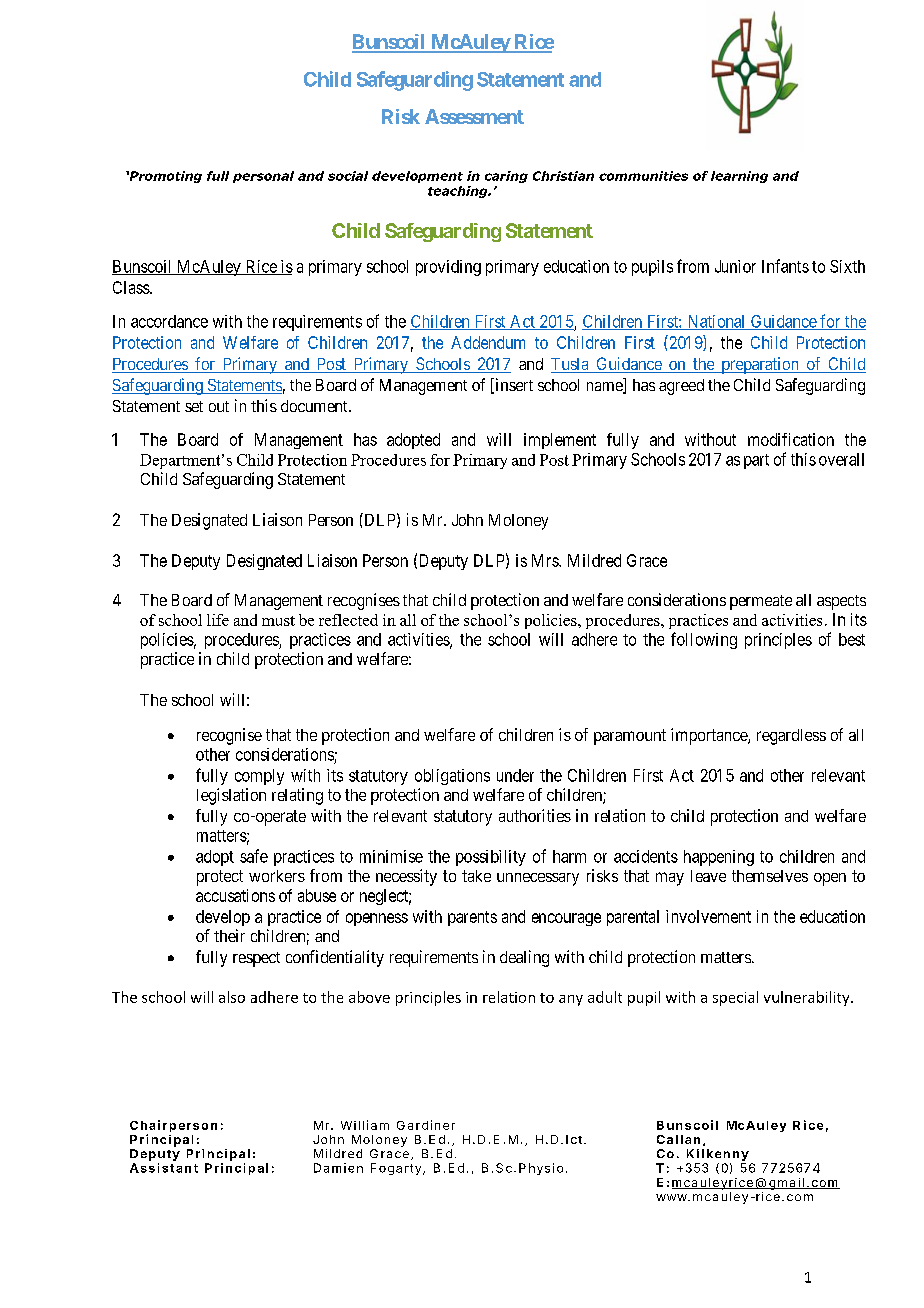 The width and height of the page is (924, 1308). I want to click on learning, so click(739, 177).
